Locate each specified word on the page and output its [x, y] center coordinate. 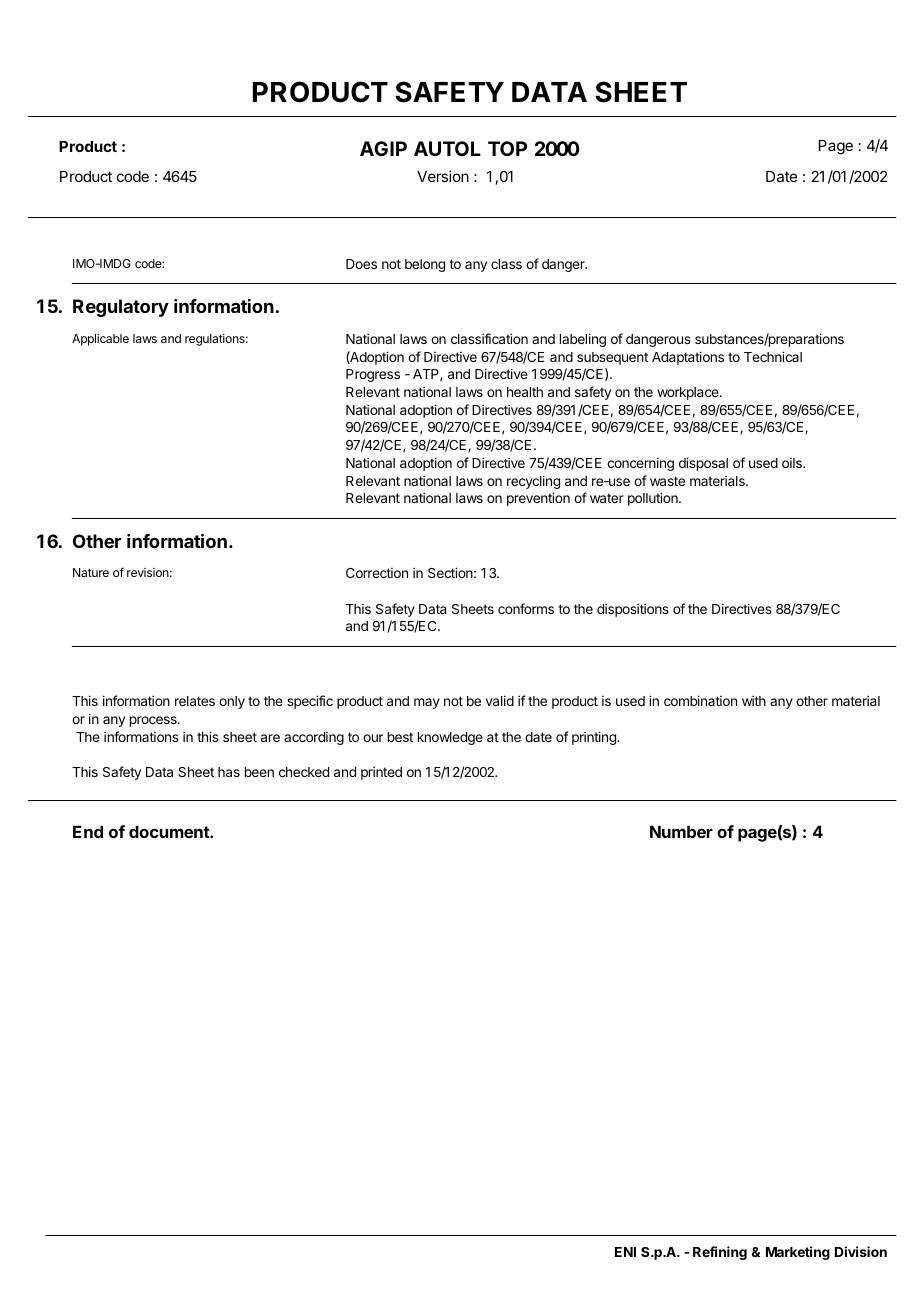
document [170, 831]
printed [381, 773]
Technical [773, 356]
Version [443, 176]
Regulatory [121, 308]
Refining [720, 1253]
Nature [91, 572]
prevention [538, 499]
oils [793, 463]
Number [681, 831]
